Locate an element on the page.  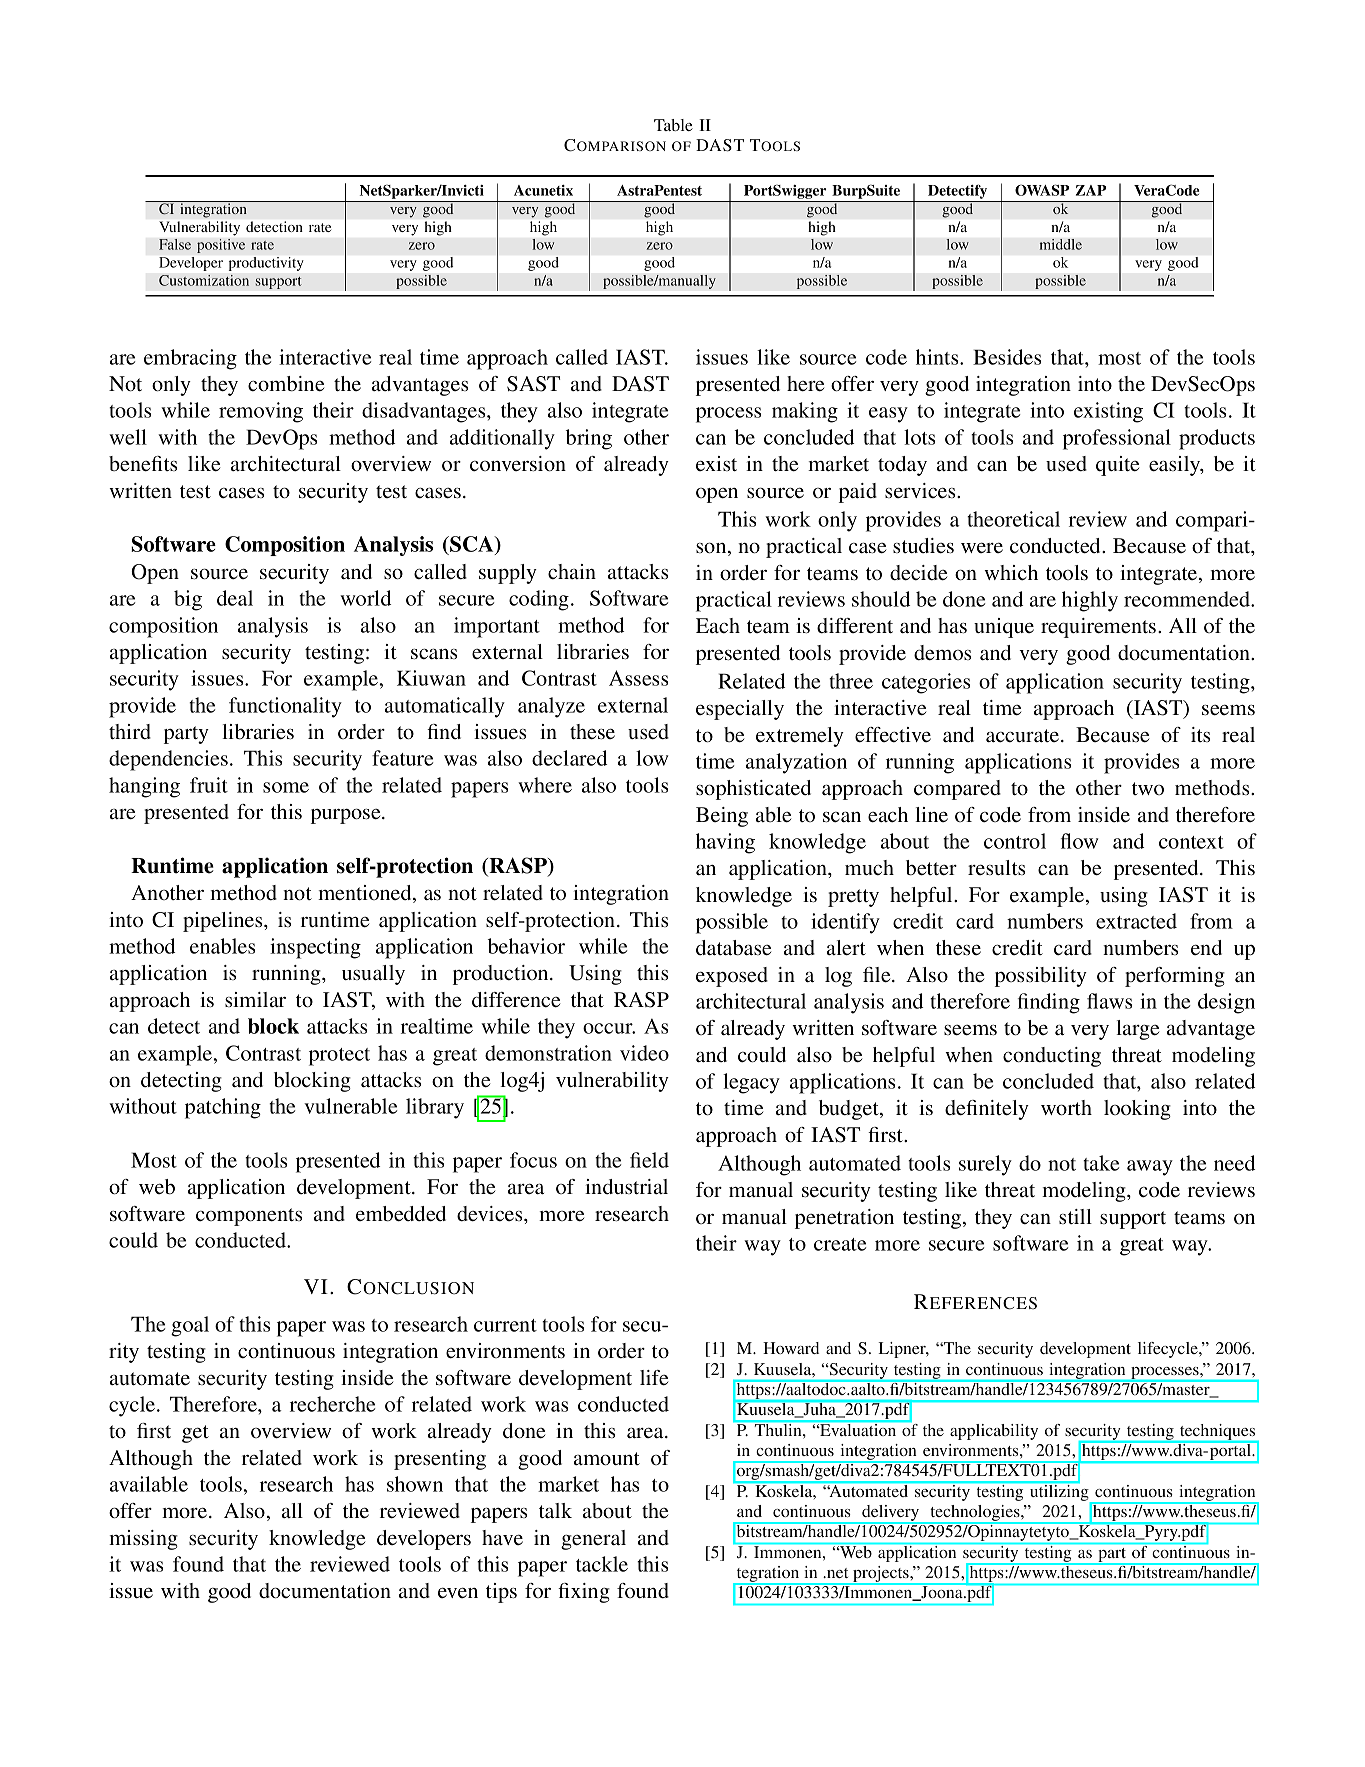
patching is located at coordinates (223, 1108).
